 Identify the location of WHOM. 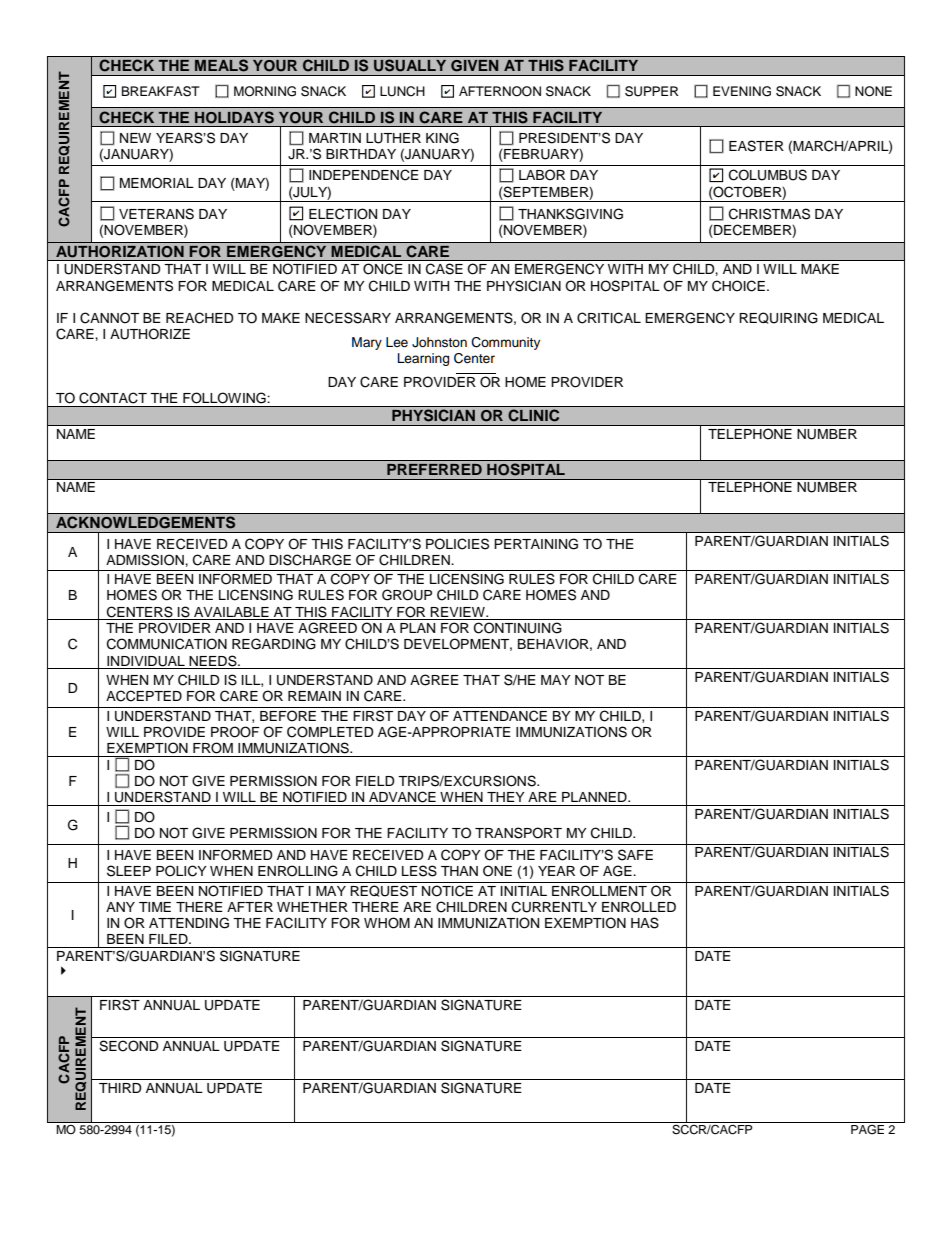
(387, 923).
